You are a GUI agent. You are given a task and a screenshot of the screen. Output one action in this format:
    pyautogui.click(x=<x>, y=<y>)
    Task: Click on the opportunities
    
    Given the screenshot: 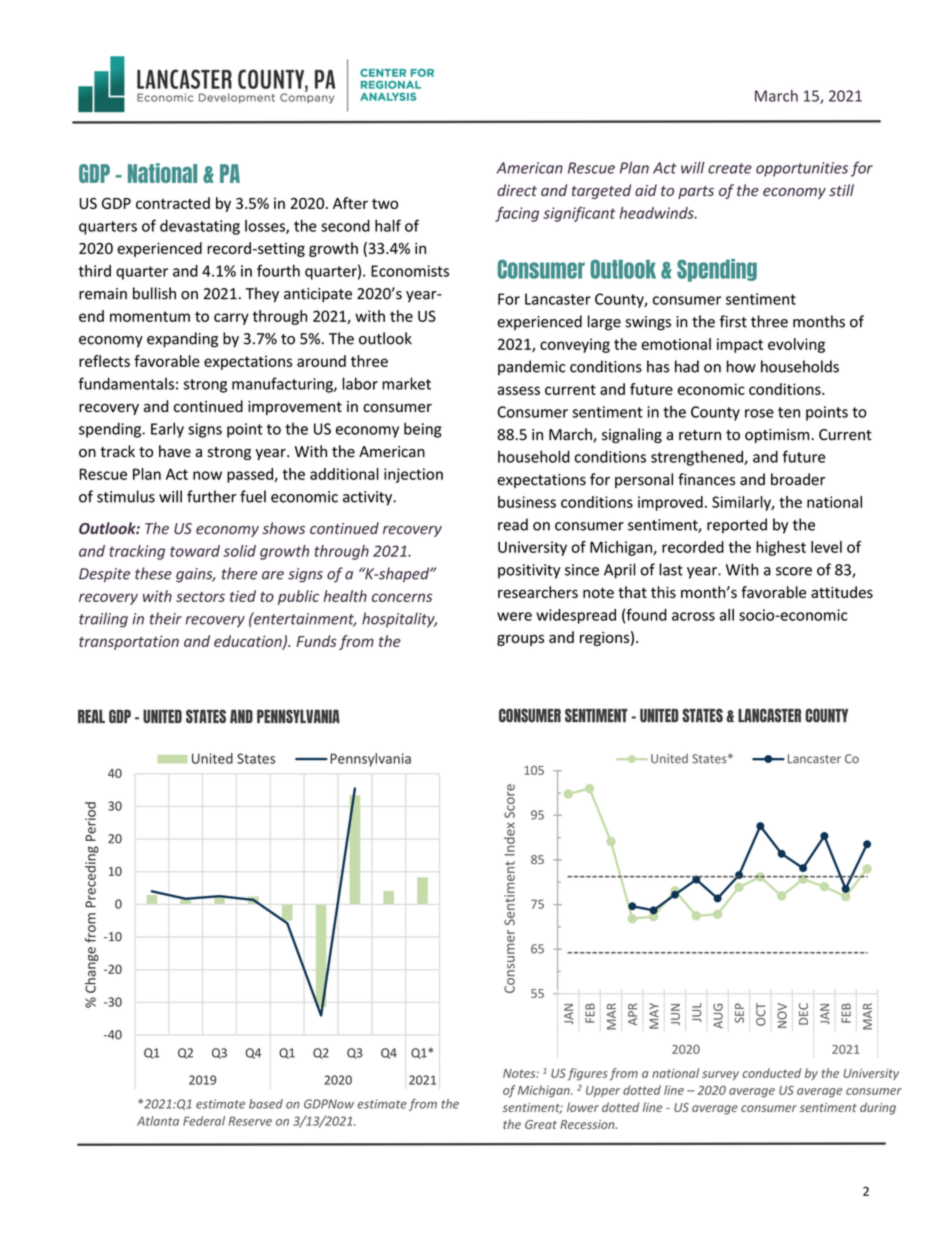 What is the action you would take?
    pyautogui.click(x=802, y=169)
